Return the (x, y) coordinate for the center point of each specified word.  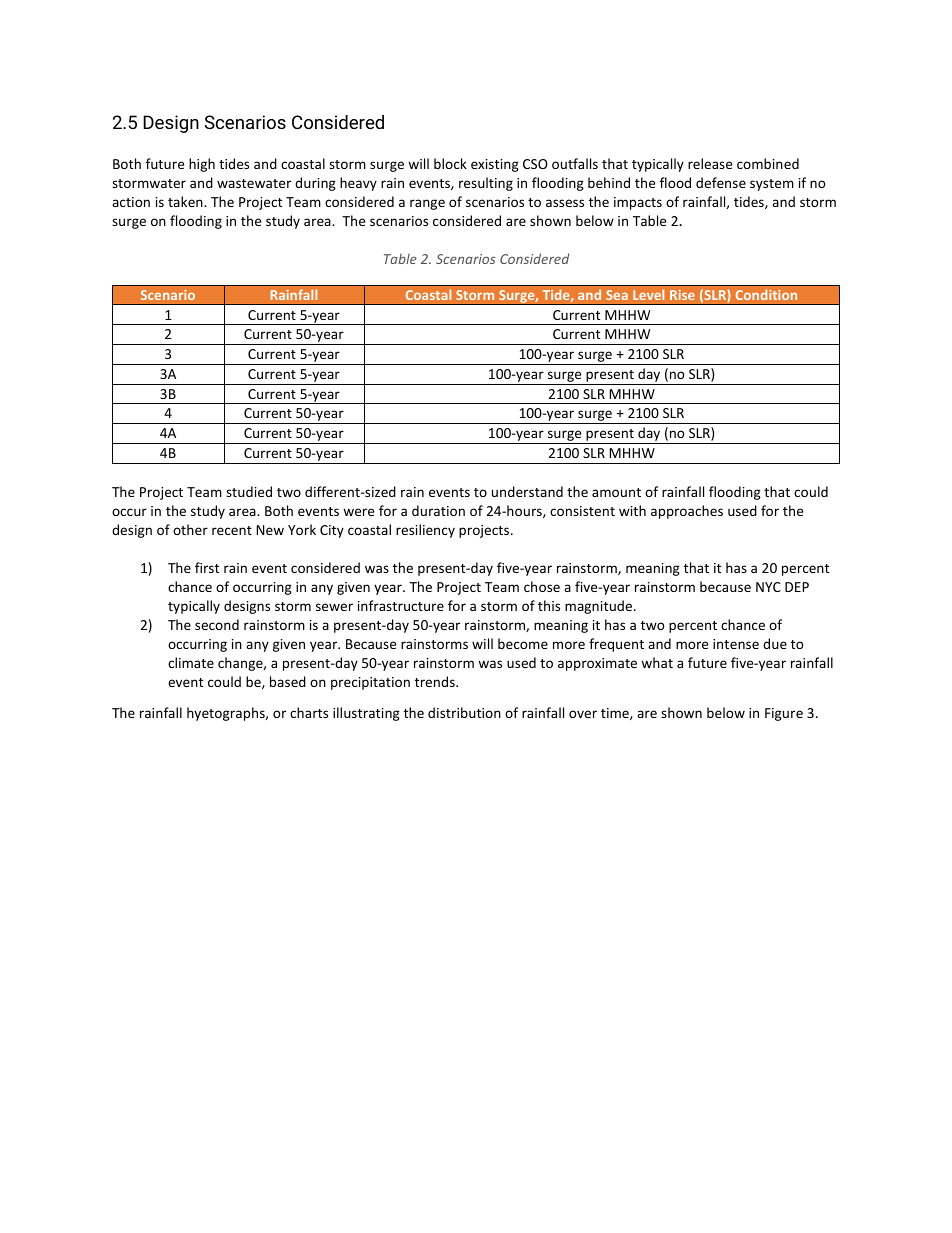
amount (616, 492)
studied (249, 491)
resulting (486, 184)
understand (527, 491)
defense (721, 182)
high (202, 165)
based (288, 681)
